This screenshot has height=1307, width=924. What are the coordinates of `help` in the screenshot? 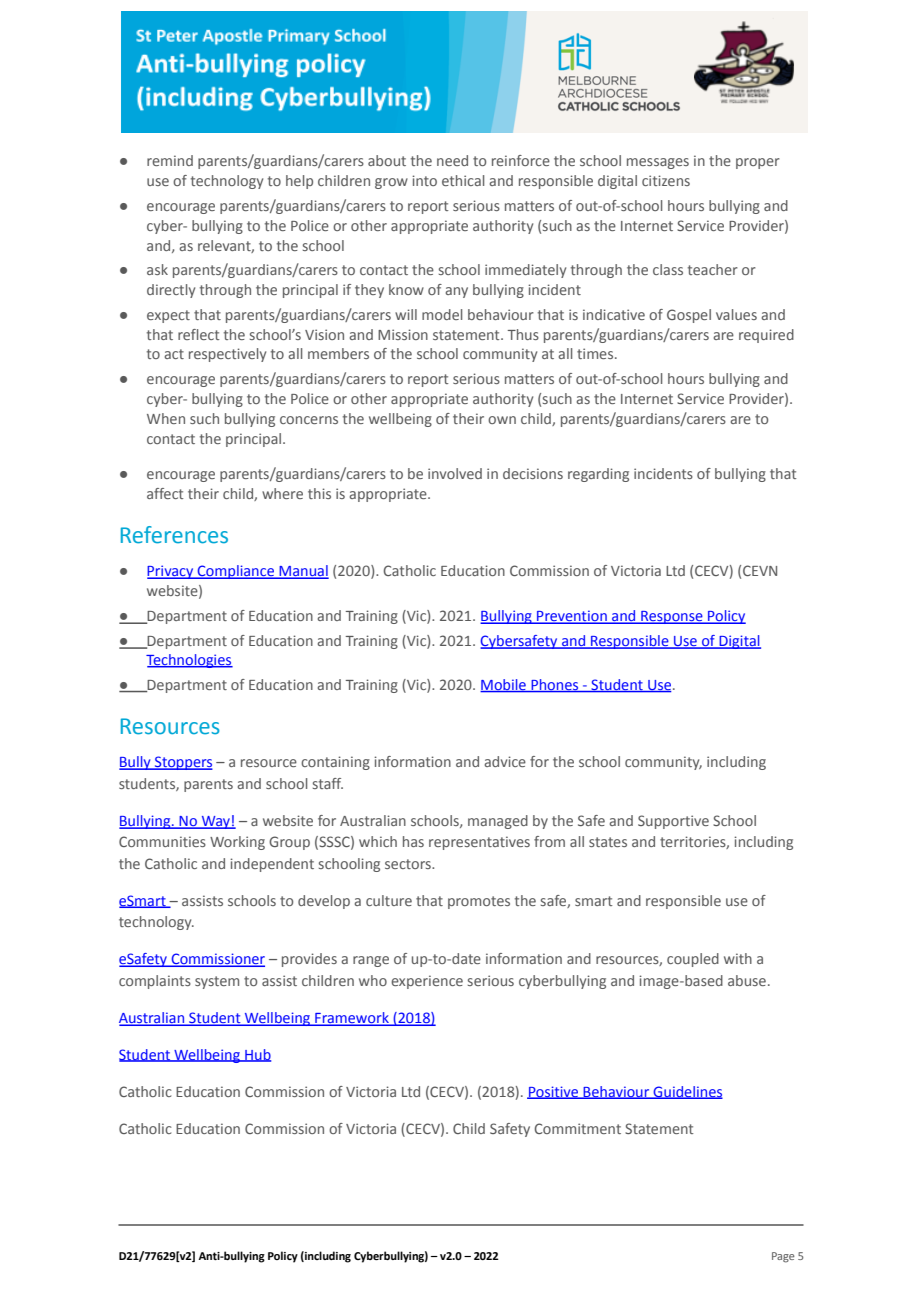 It's located at (299, 182).
